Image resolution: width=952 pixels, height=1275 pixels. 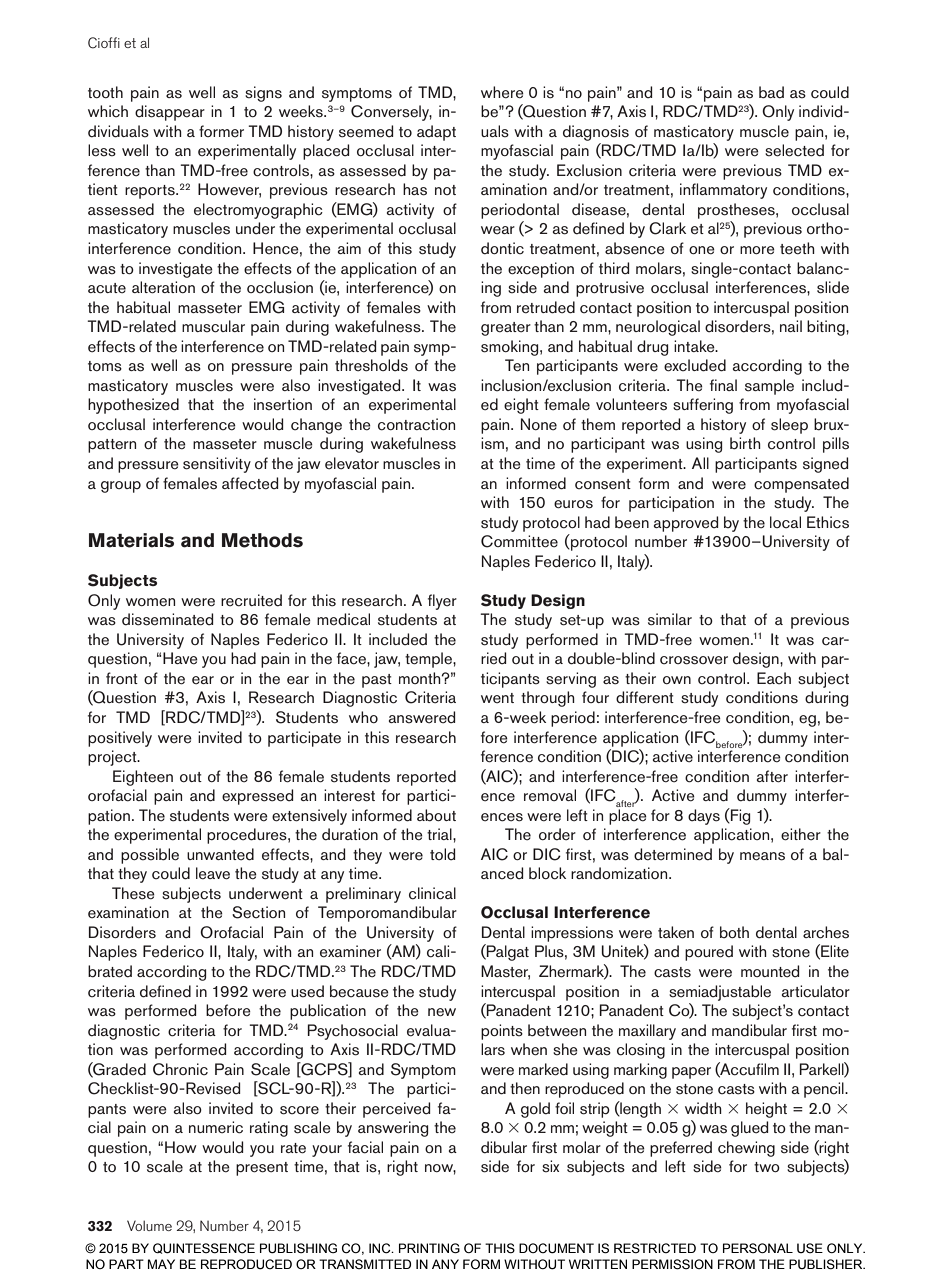 What do you see at coordinates (257, 797) in the page?
I see `expressed` at bounding box center [257, 797].
